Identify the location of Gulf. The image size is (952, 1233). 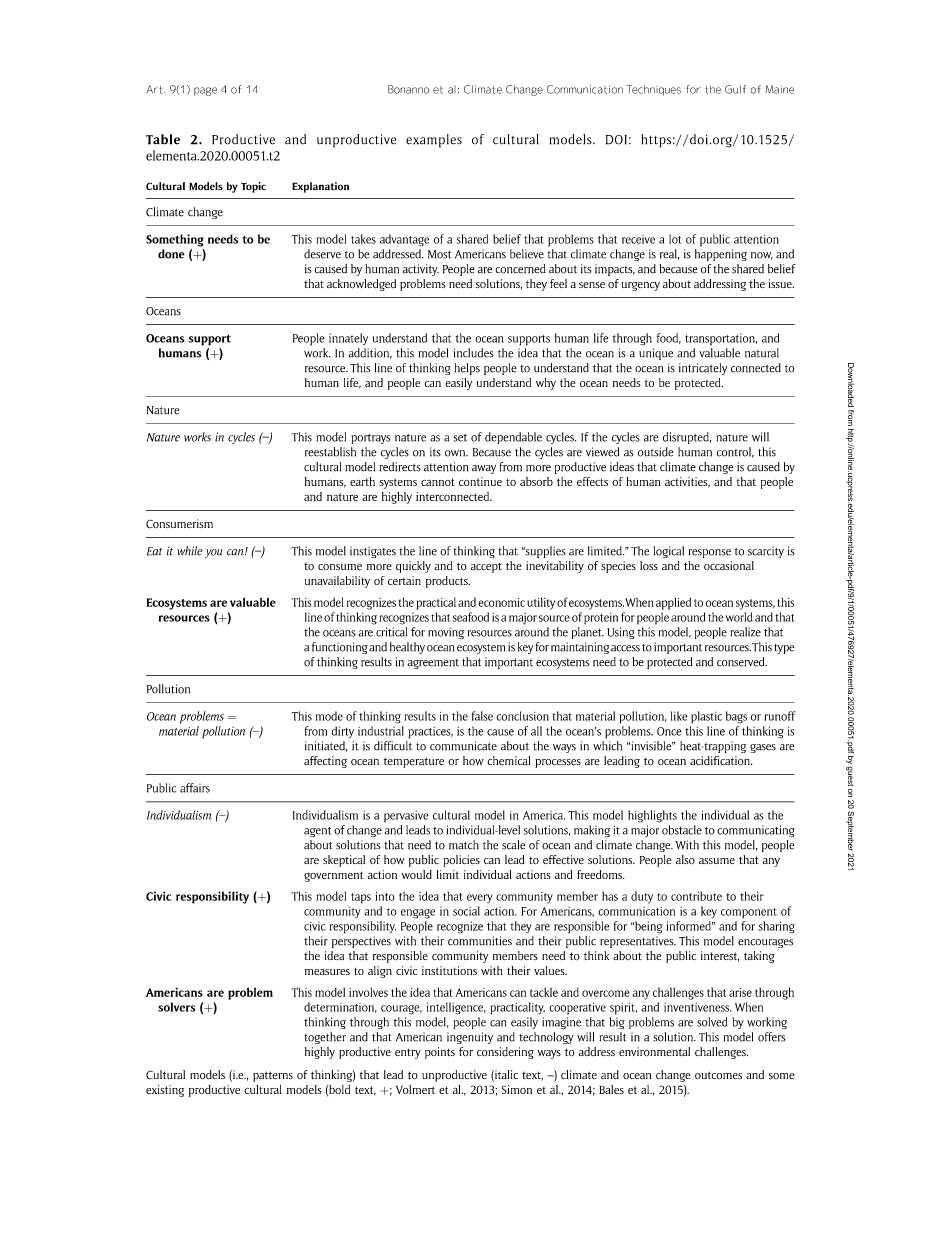
(735, 89).
